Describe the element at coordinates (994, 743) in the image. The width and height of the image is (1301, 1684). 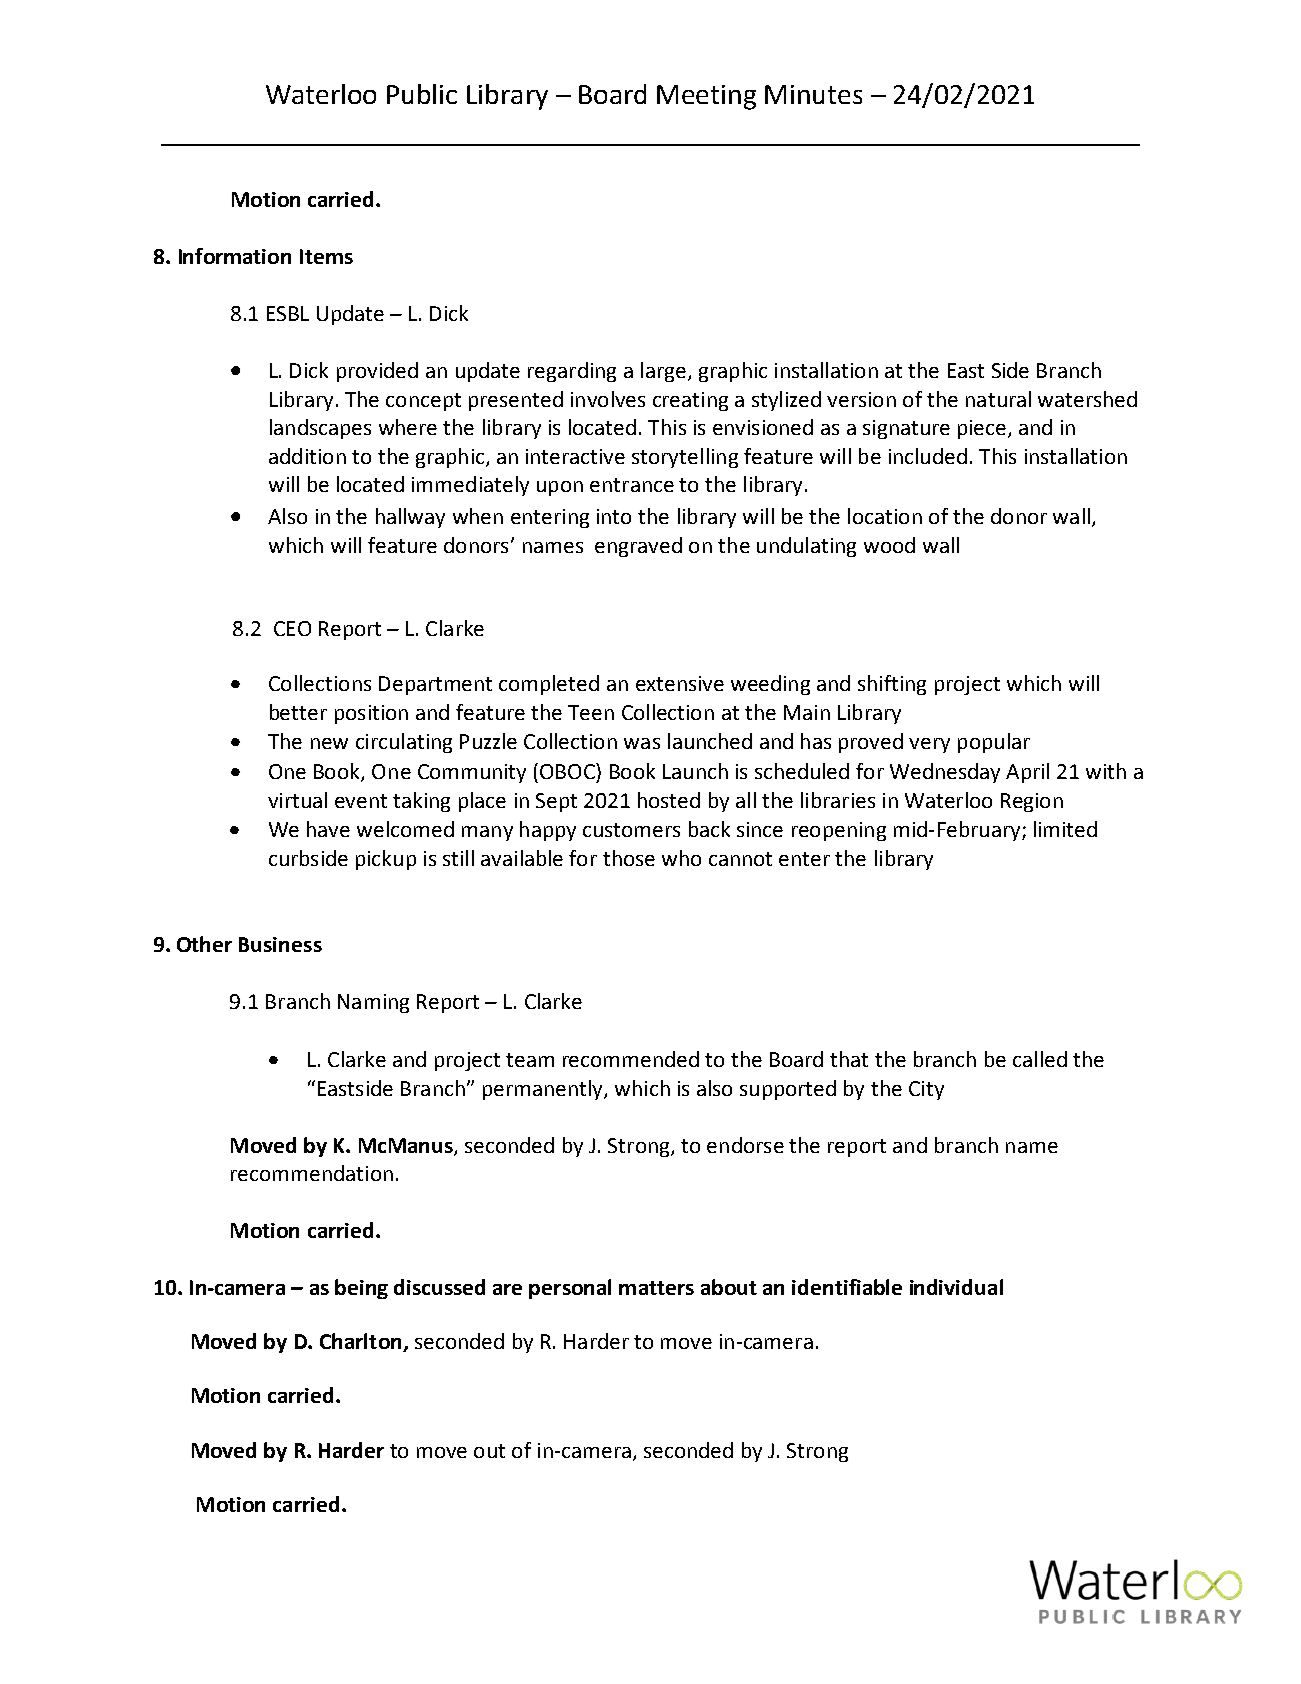
I see `popular` at that location.
